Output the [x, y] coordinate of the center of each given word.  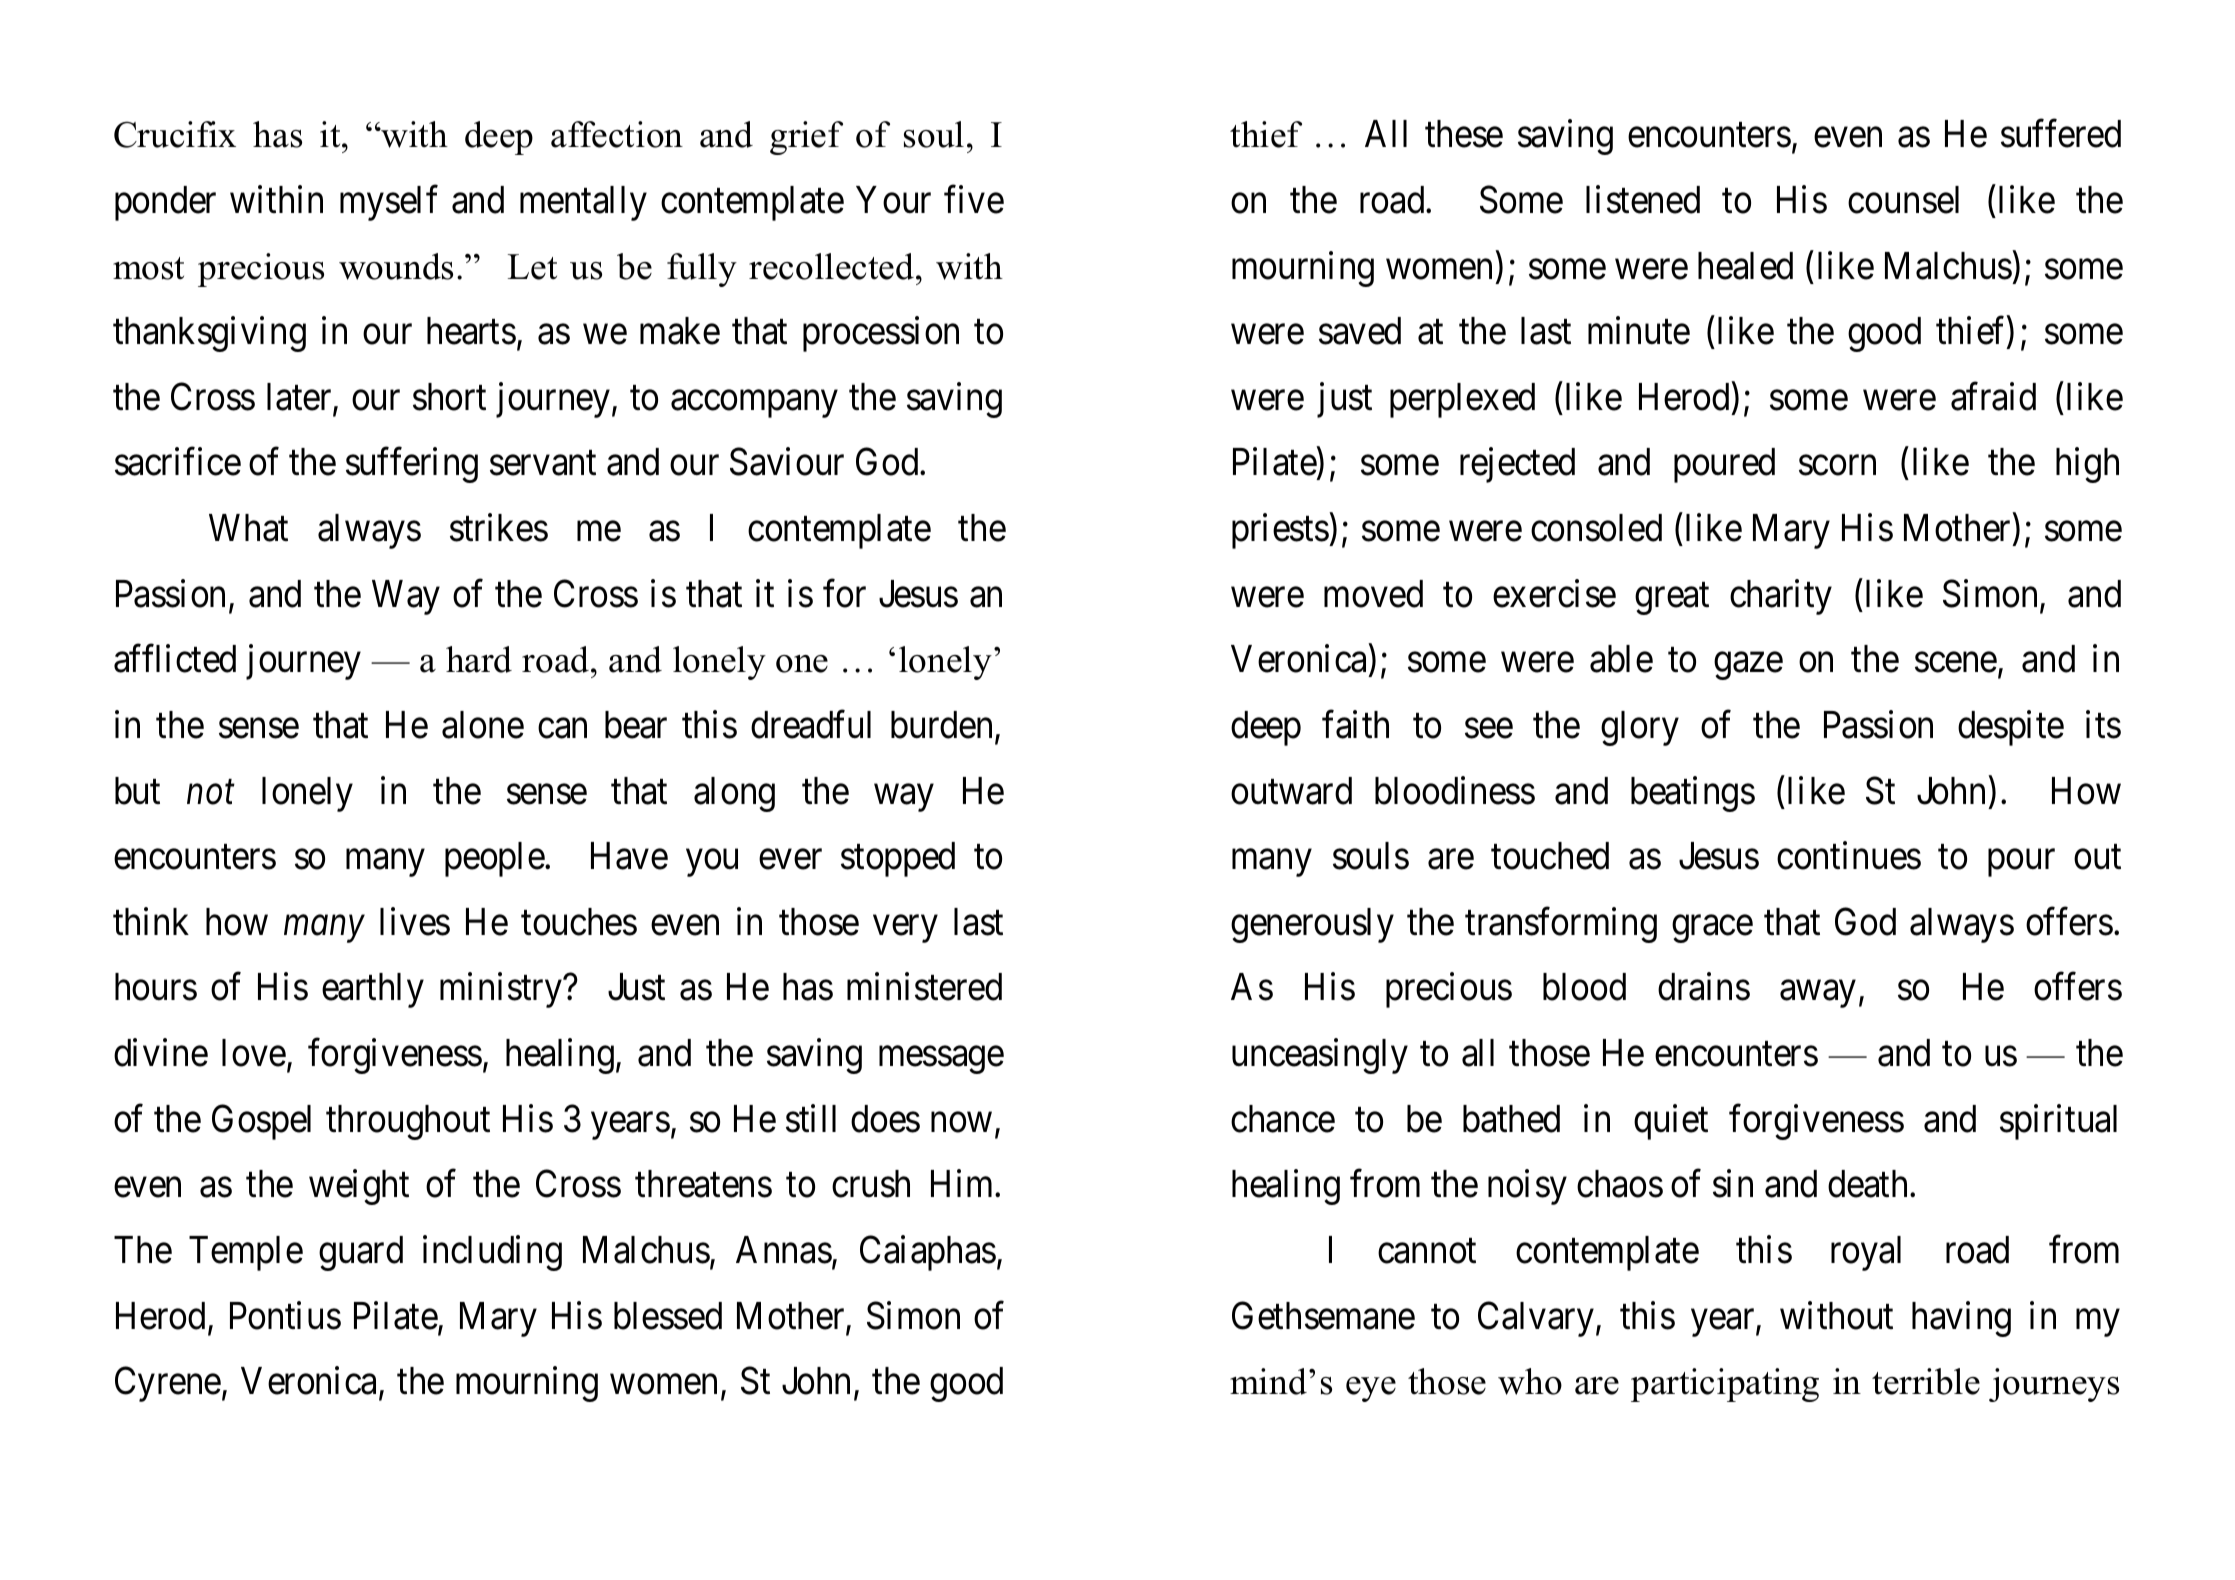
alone [483, 725]
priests [1280, 531]
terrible [1926, 1381]
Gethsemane [1323, 1315]
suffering [412, 465]
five [974, 200]
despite [2011, 728]
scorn [1837, 466]
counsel [1903, 200]
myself [389, 203]
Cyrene [168, 1384]
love [254, 1053]
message [941, 1060]
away [1817, 994]
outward [1291, 791]
